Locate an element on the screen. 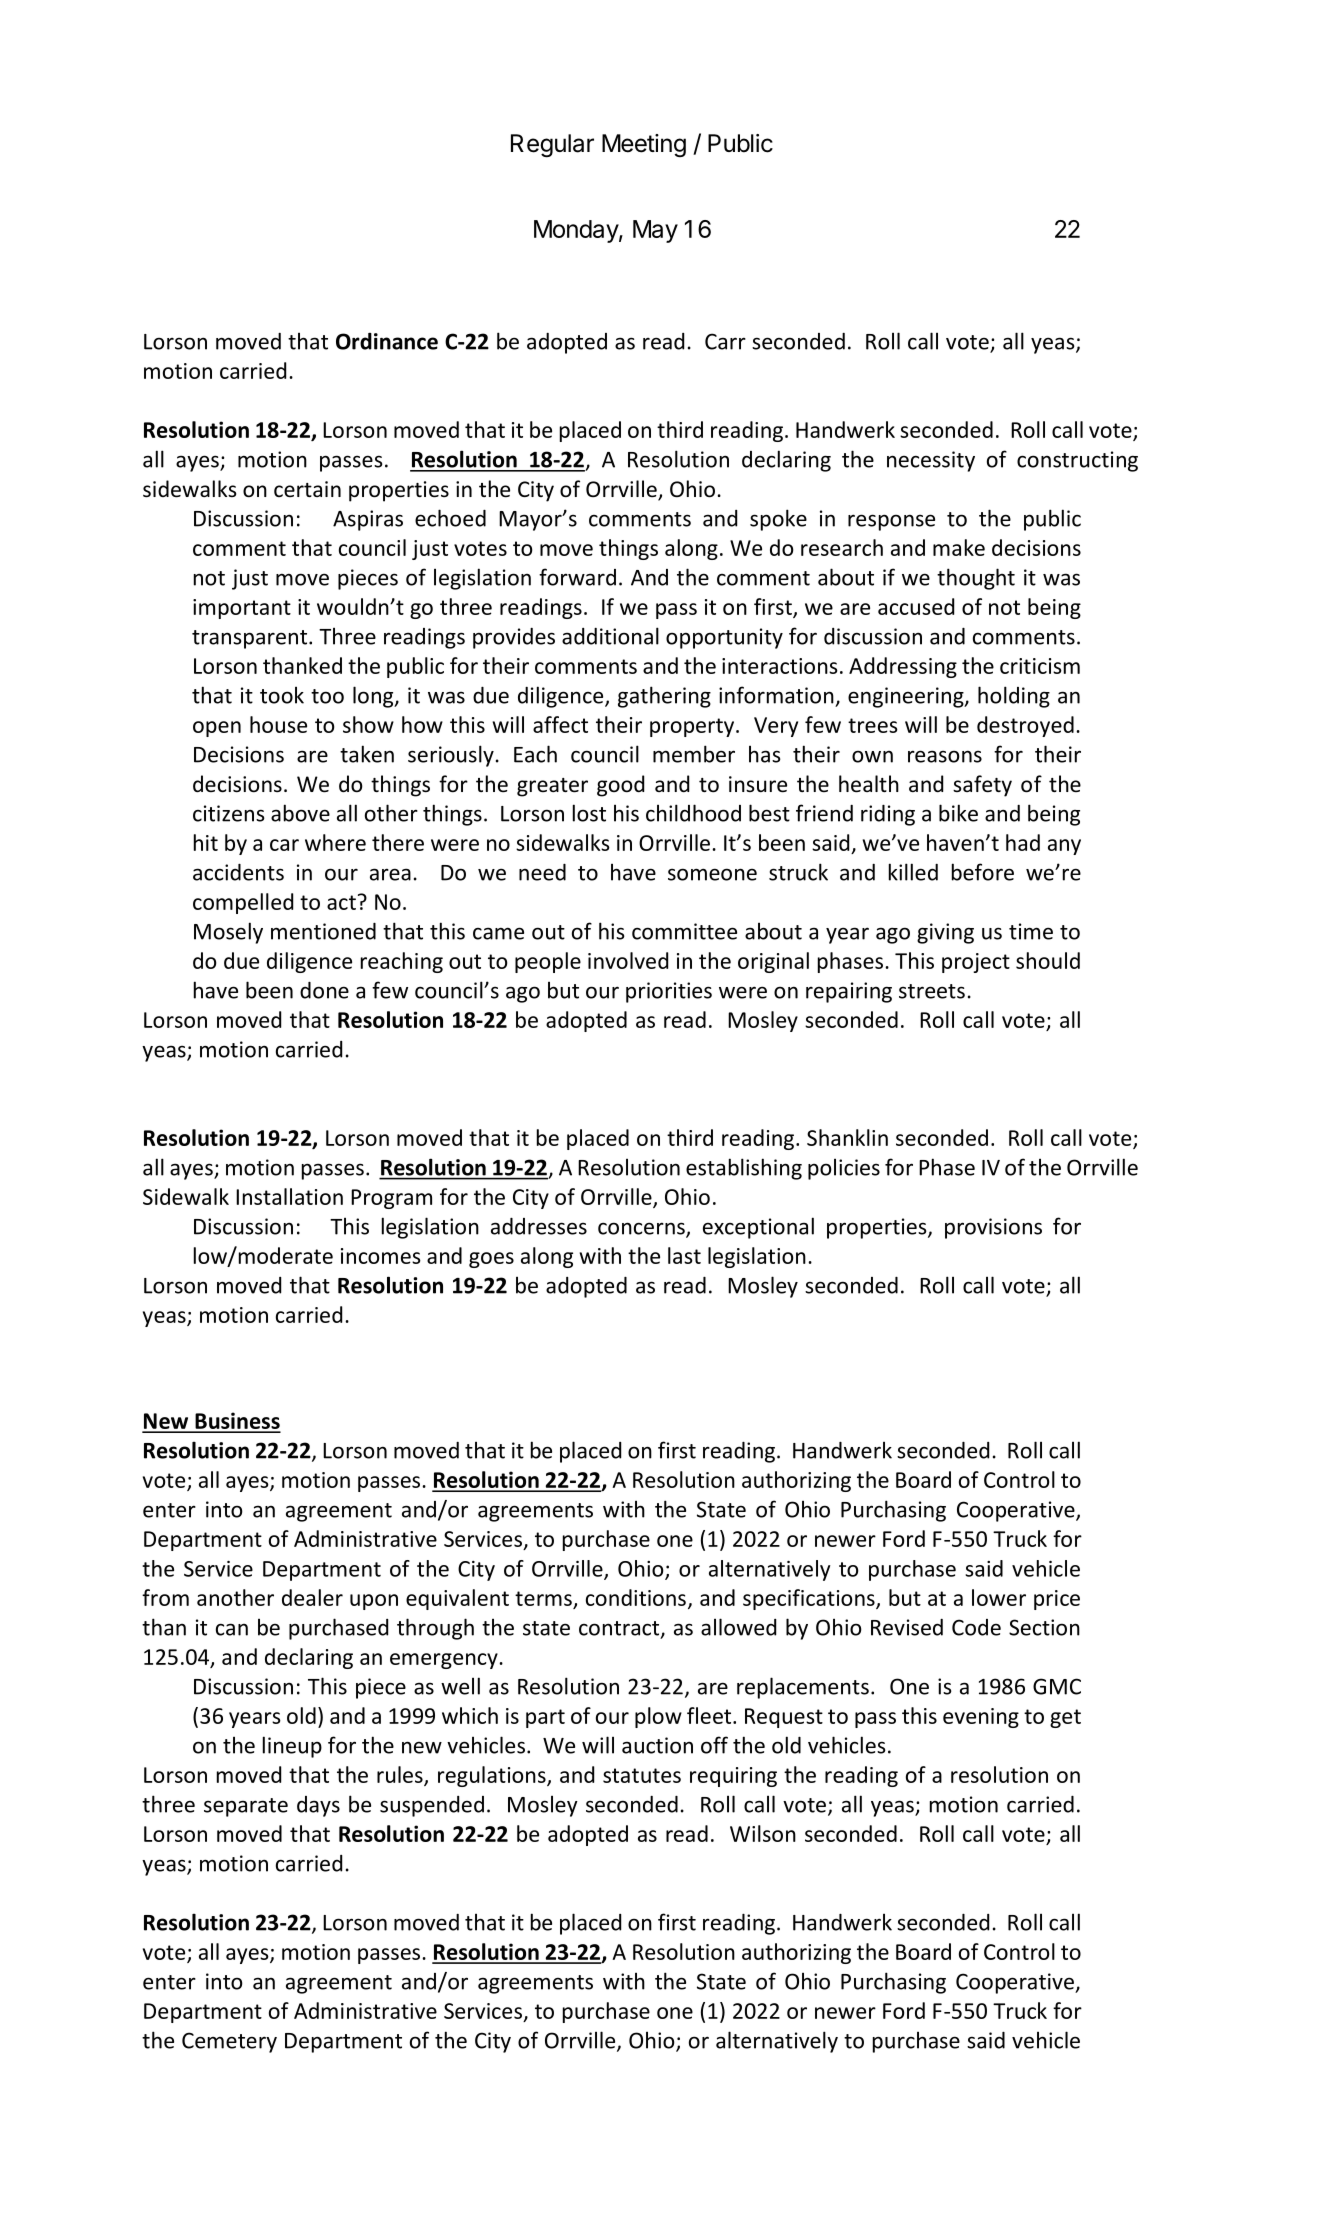 Image resolution: width=1344 pixels, height=2214 pixels. statutes is located at coordinates (642, 1775).
